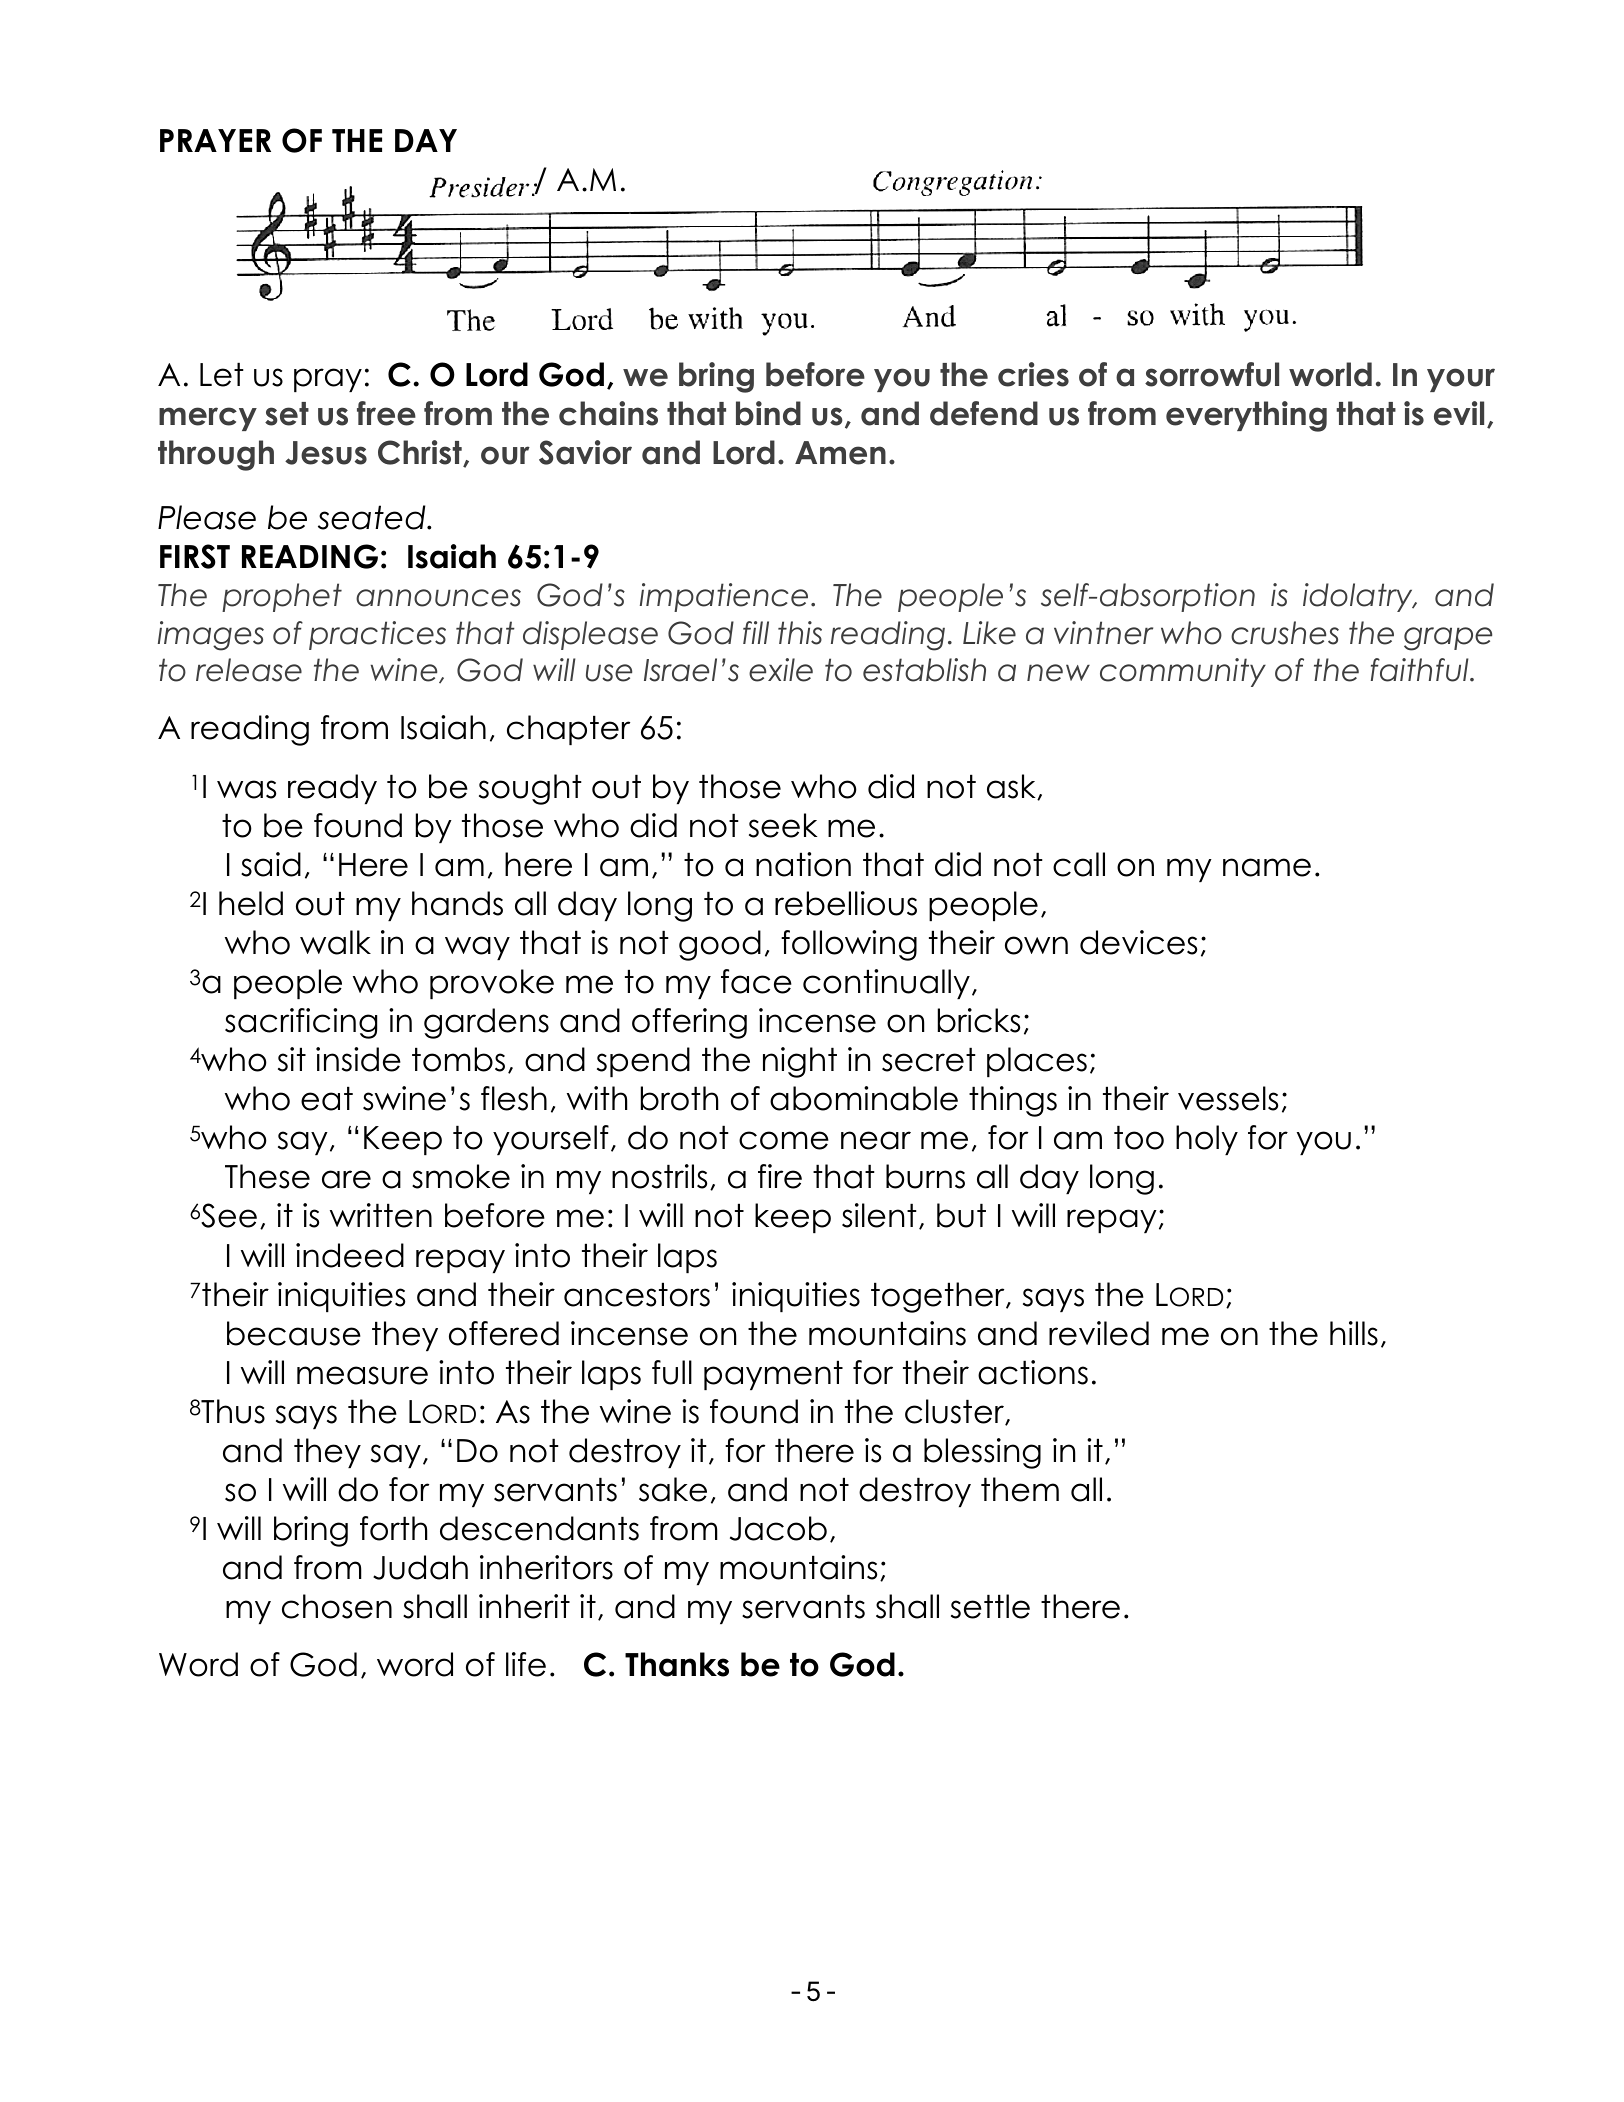 The image size is (1624, 2102). Describe the element at coordinates (1207, 1140) in the screenshot. I see `holy` at that location.
